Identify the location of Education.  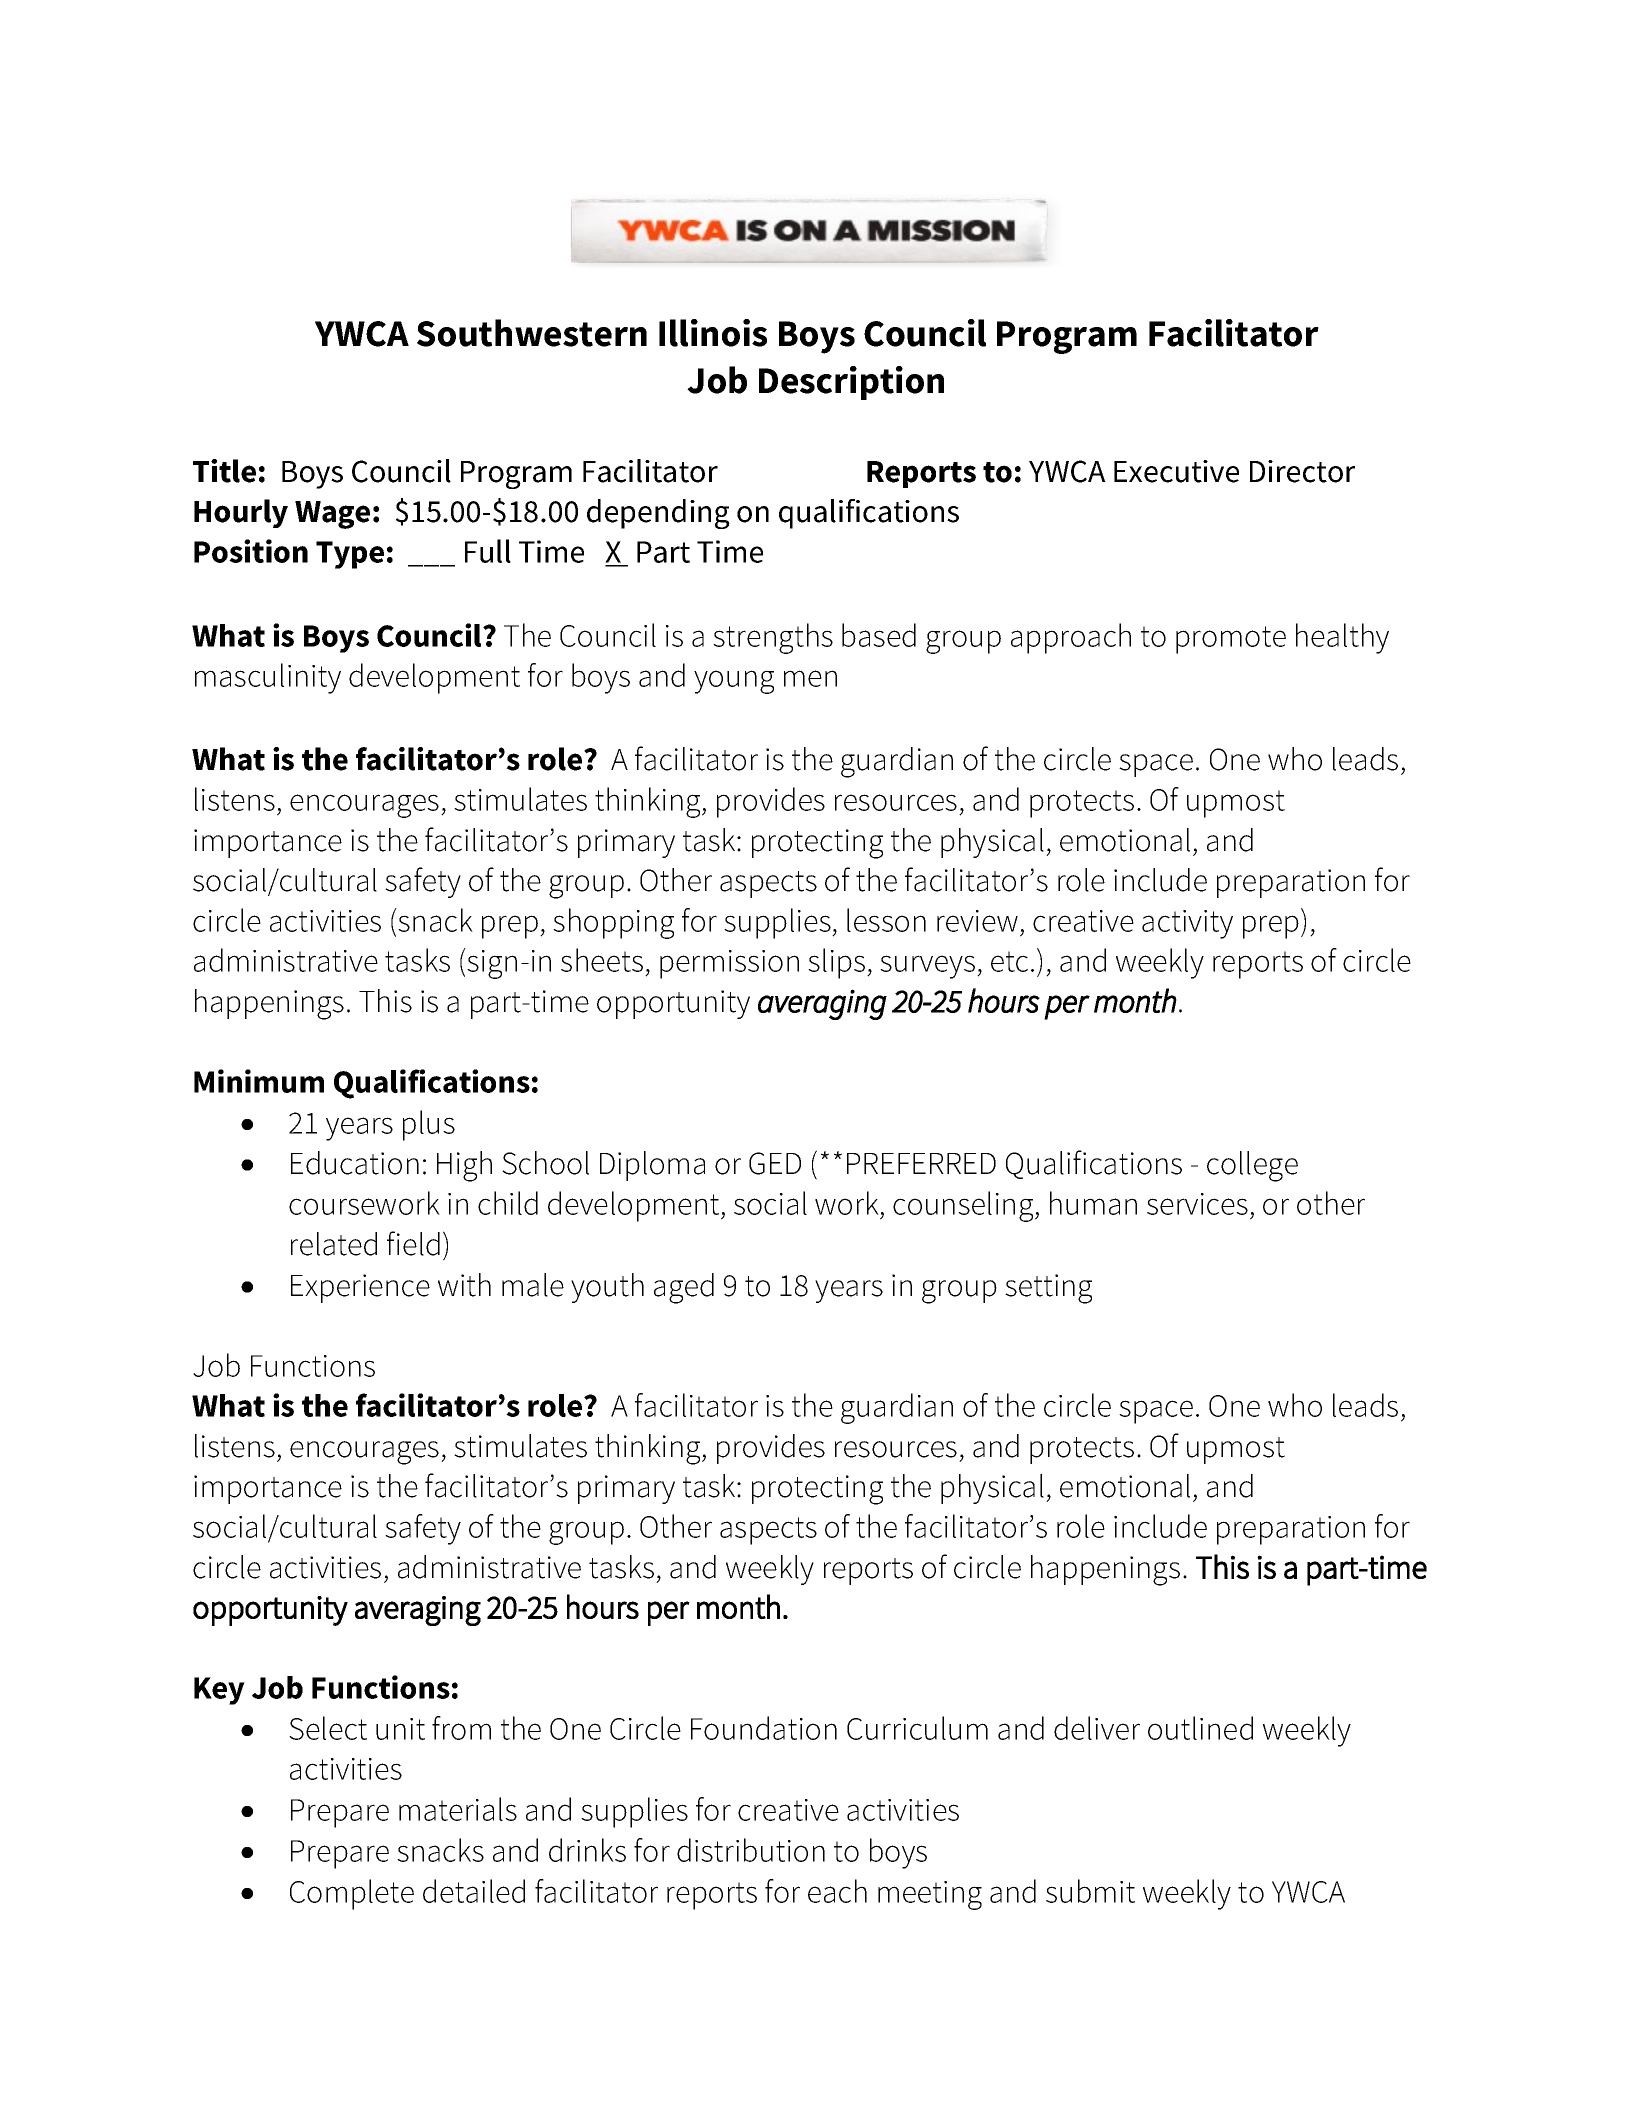
(355, 1163).
